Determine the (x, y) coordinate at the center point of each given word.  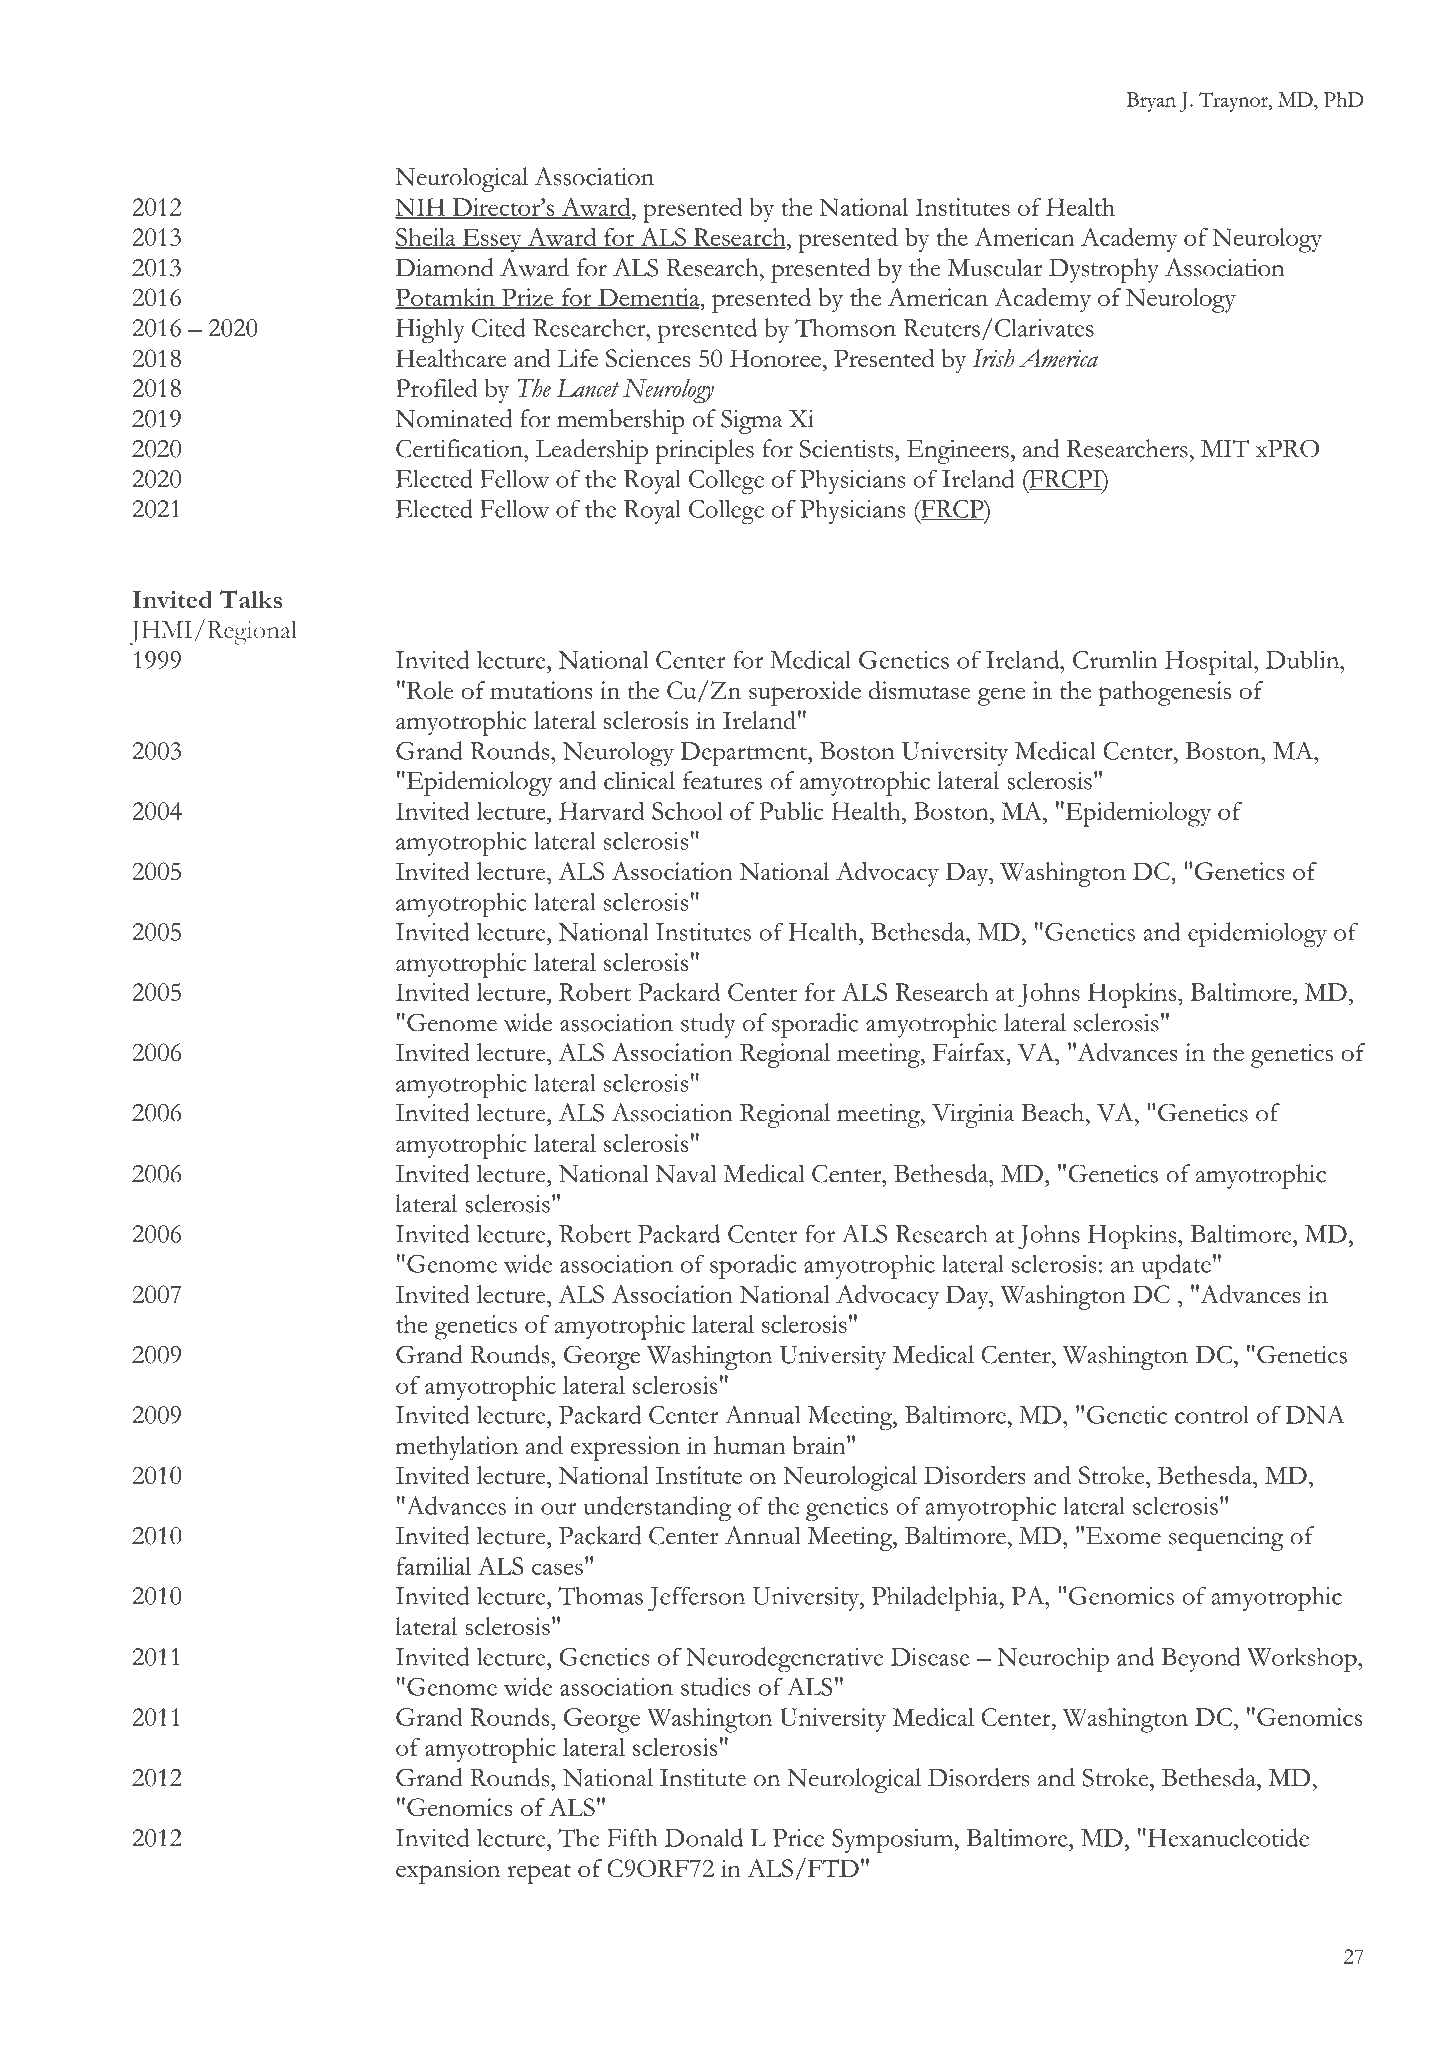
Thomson (845, 328)
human (750, 1445)
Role (429, 690)
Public (791, 811)
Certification (461, 448)
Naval (686, 1173)
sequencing (1226, 1539)
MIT (1225, 448)
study (708, 1025)
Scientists (847, 448)
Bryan (1151, 102)
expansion (448, 1871)
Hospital (1210, 662)
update (1176, 1266)
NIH (421, 208)
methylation (457, 1448)
